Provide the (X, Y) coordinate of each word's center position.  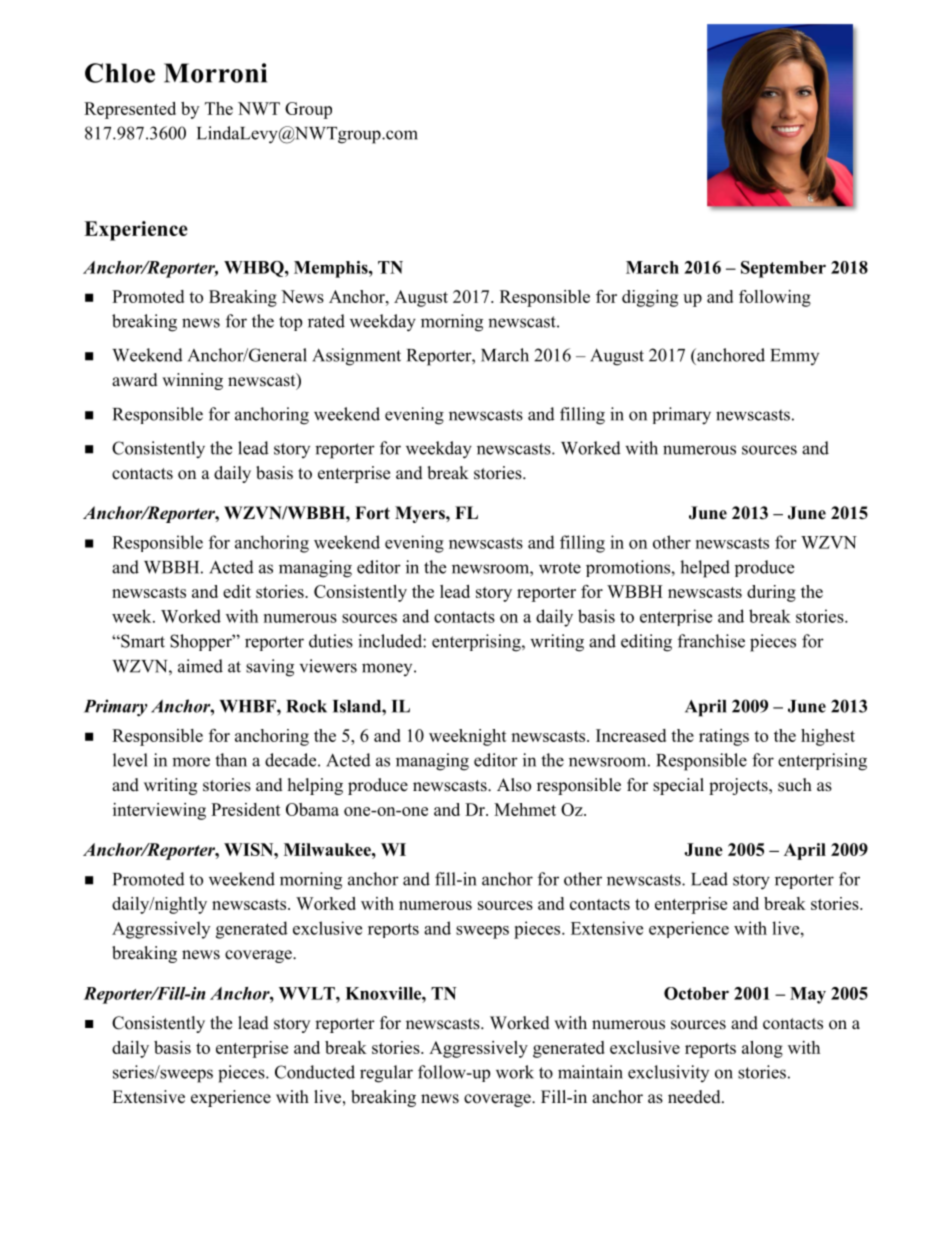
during (771, 593)
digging (650, 298)
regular (386, 1074)
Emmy (794, 357)
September (783, 269)
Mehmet (525, 809)
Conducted (315, 1072)
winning (192, 381)
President (246, 809)
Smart (142, 641)
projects (739, 786)
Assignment (356, 357)
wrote (560, 568)
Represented (130, 110)
